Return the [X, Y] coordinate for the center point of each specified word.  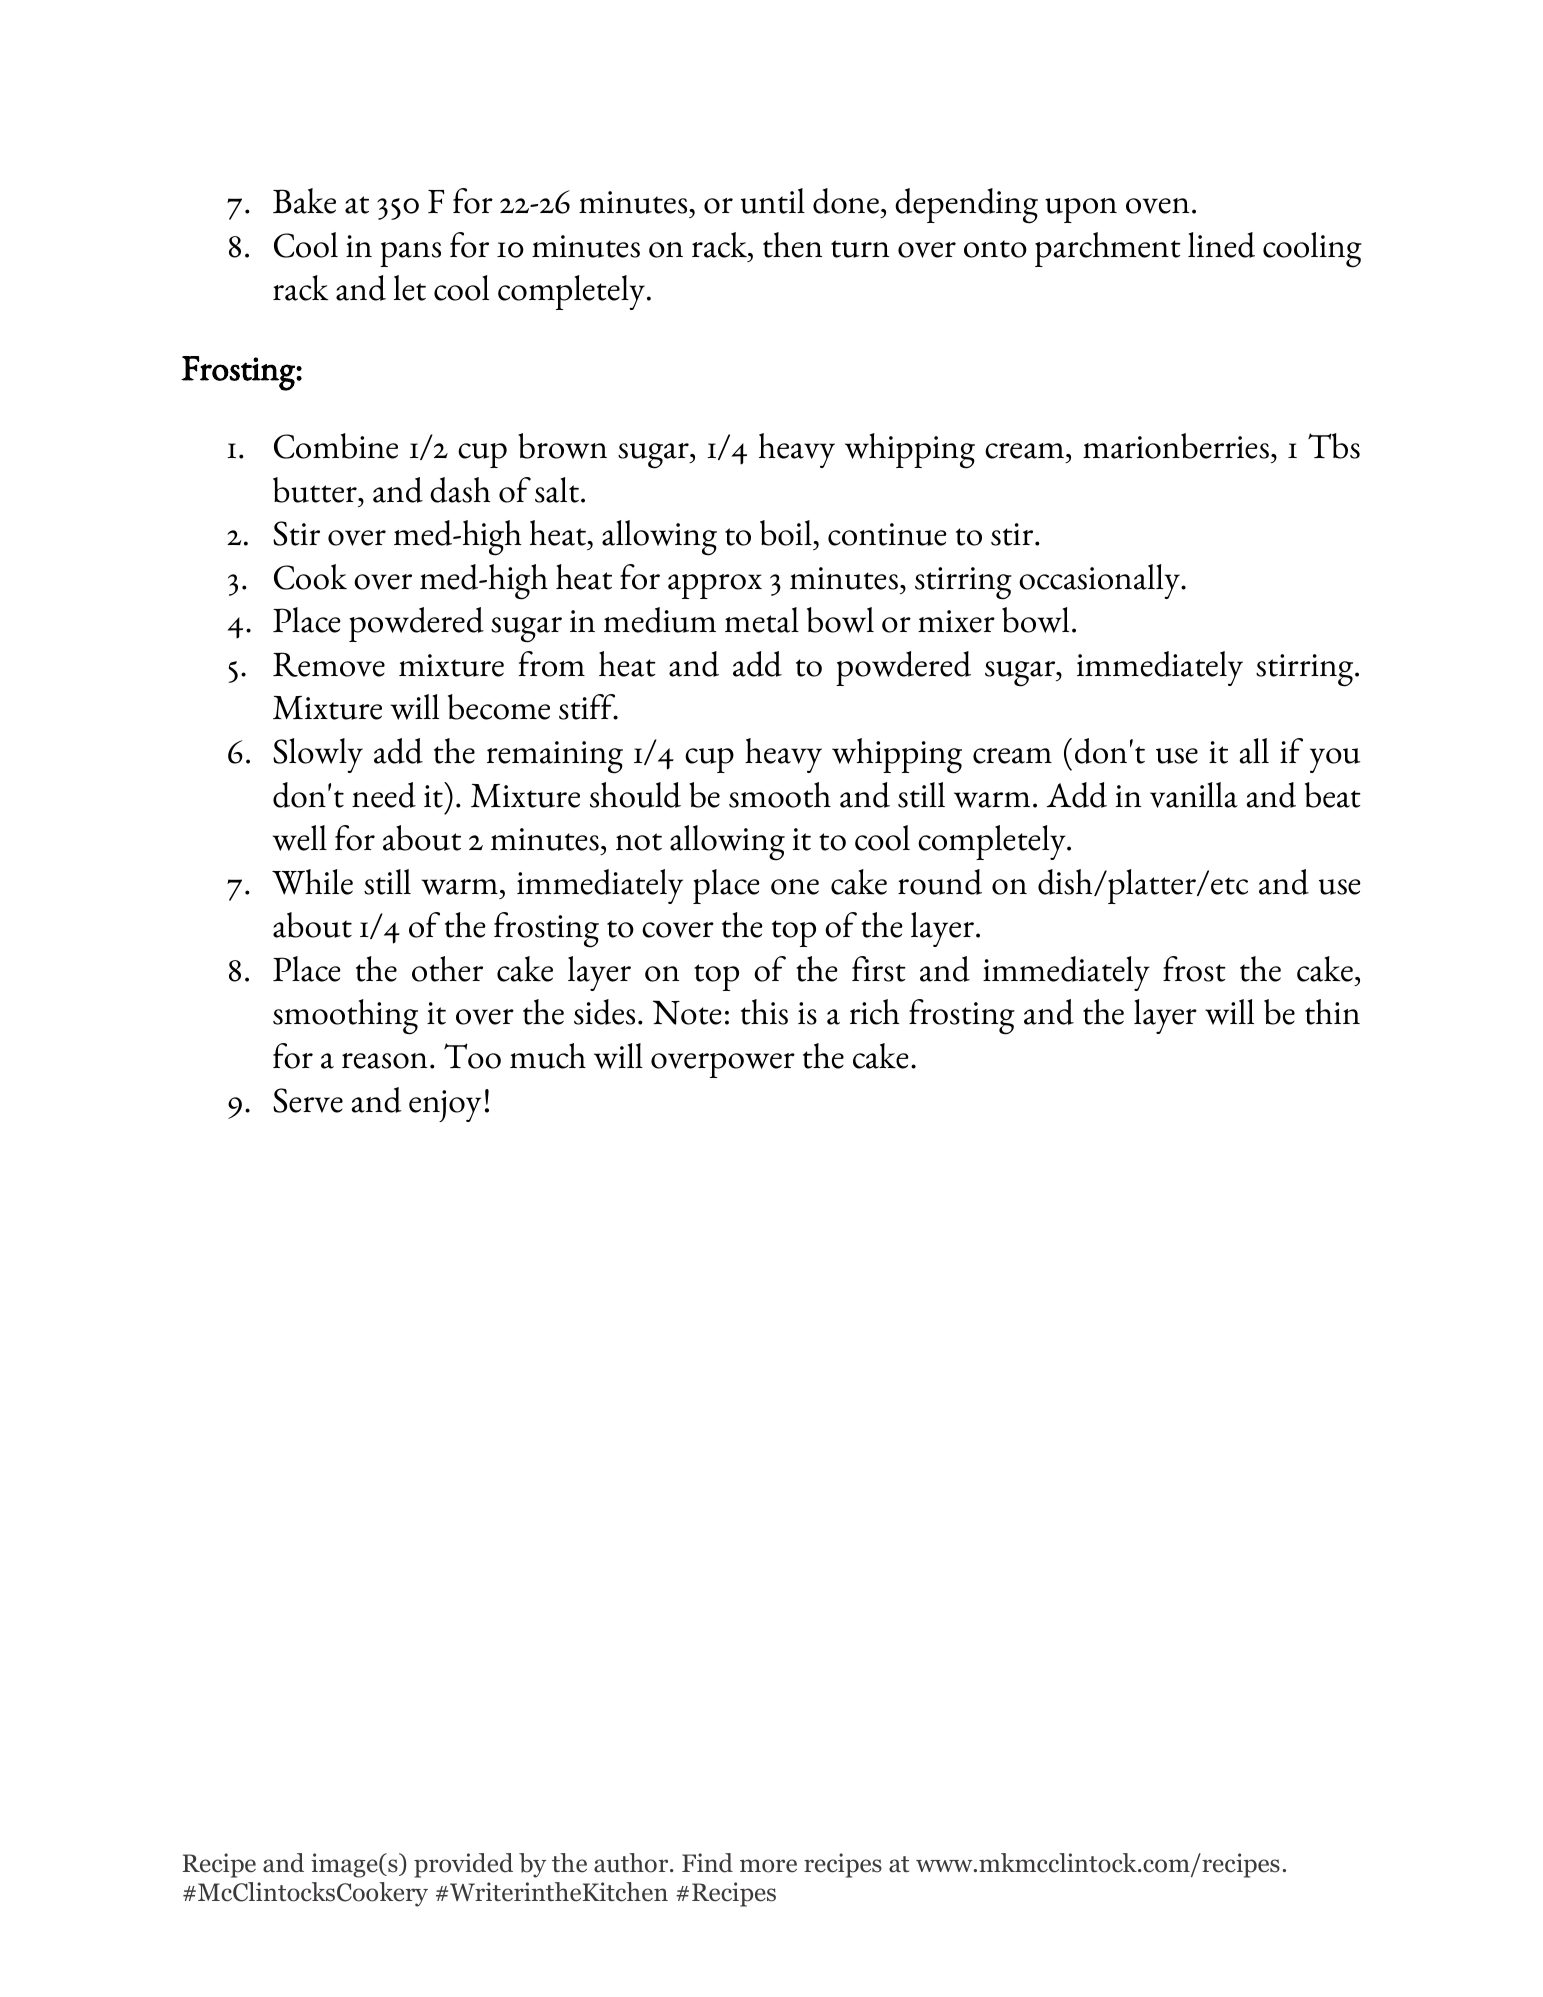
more [768, 1866]
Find [707, 1863]
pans [410, 254]
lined [1221, 245]
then [792, 245]
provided [463, 1865]
